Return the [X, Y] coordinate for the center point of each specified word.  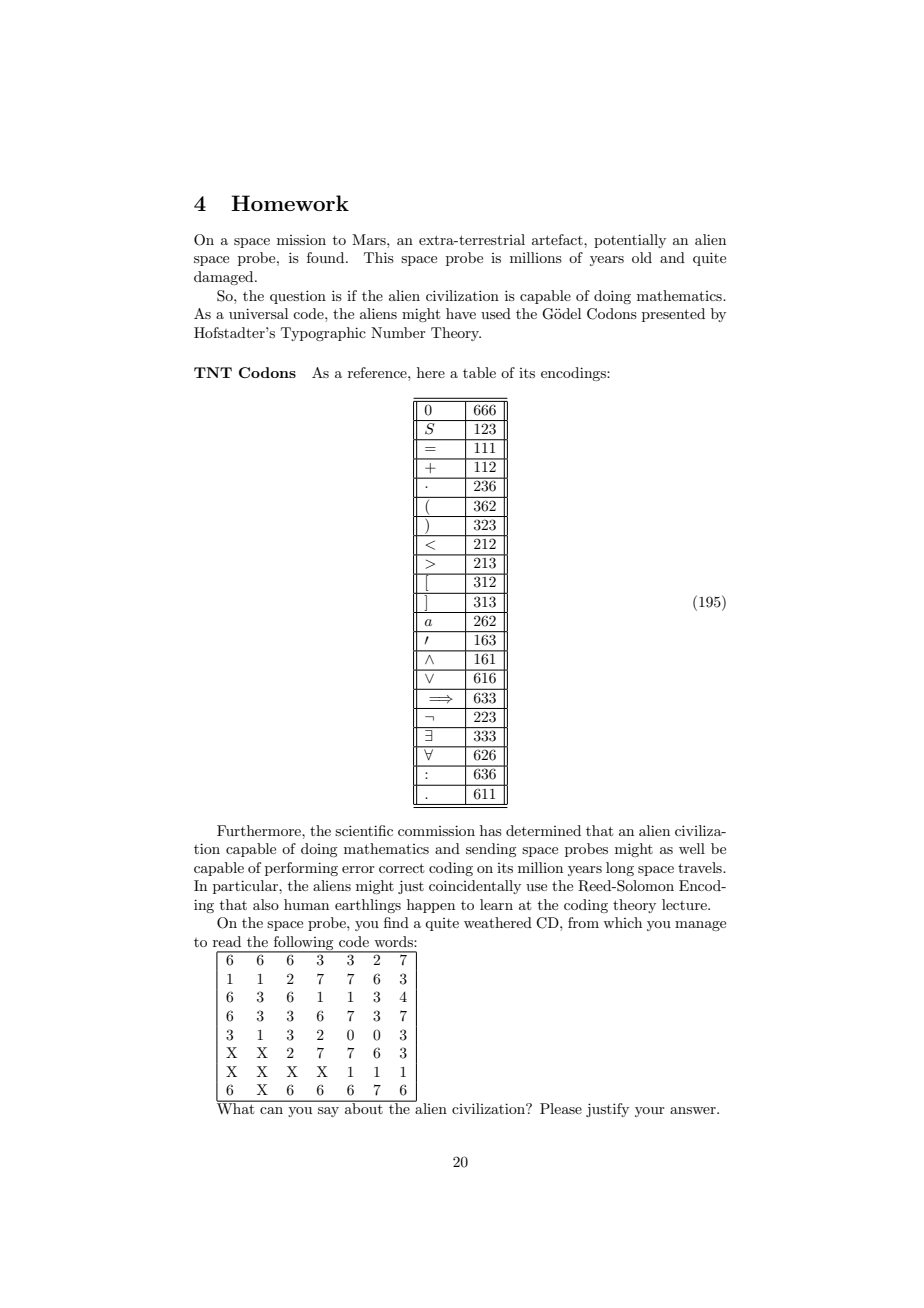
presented [673, 315]
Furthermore [260, 830]
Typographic [323, 334]
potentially [630, 241]
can [271, 1110]
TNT [213, 372]
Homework [290, 203]
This [379, 257]
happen [431, 906]
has [491, 830]
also [266, 904]
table [479, 372]
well [692, 848]
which [622, 922]
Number [398, 332]
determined [543, 830]
